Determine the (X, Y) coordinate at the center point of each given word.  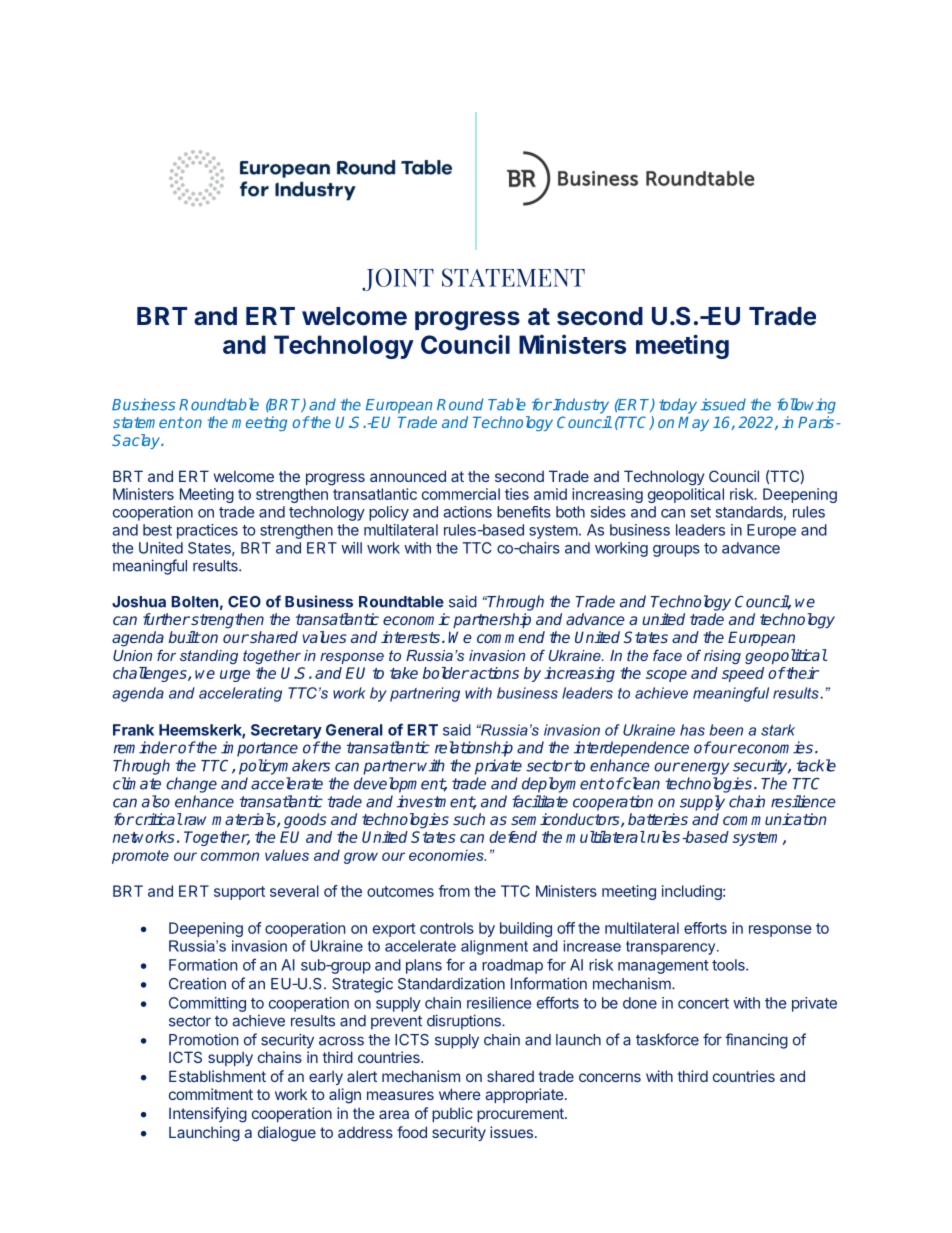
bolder (446, 673)
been (726, 730)
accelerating (240, 694)
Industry (580, 406)
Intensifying (208, 1115)
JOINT (398, 279)
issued (723, 404)
